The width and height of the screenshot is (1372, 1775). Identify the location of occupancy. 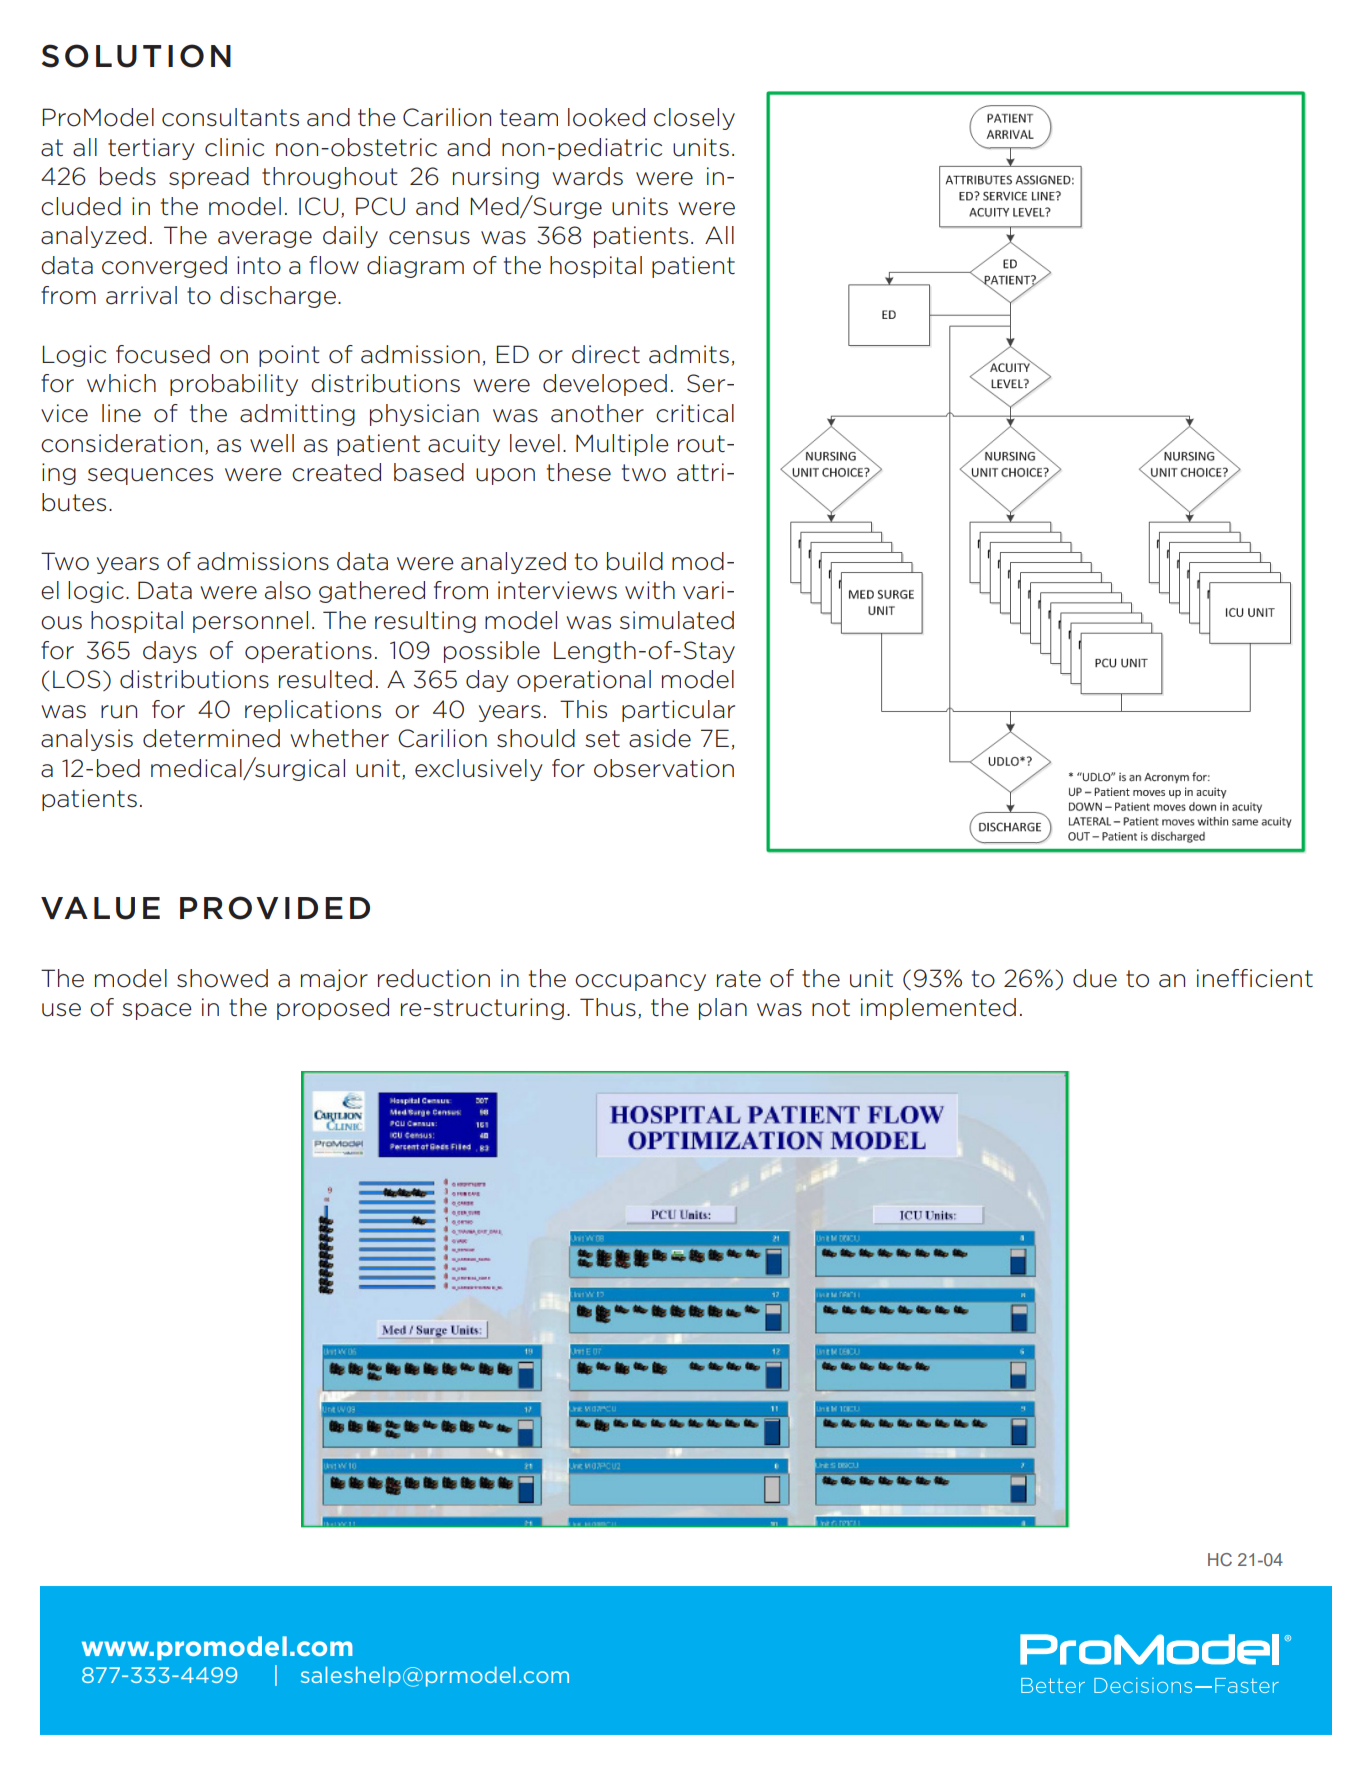
(640, 982).
